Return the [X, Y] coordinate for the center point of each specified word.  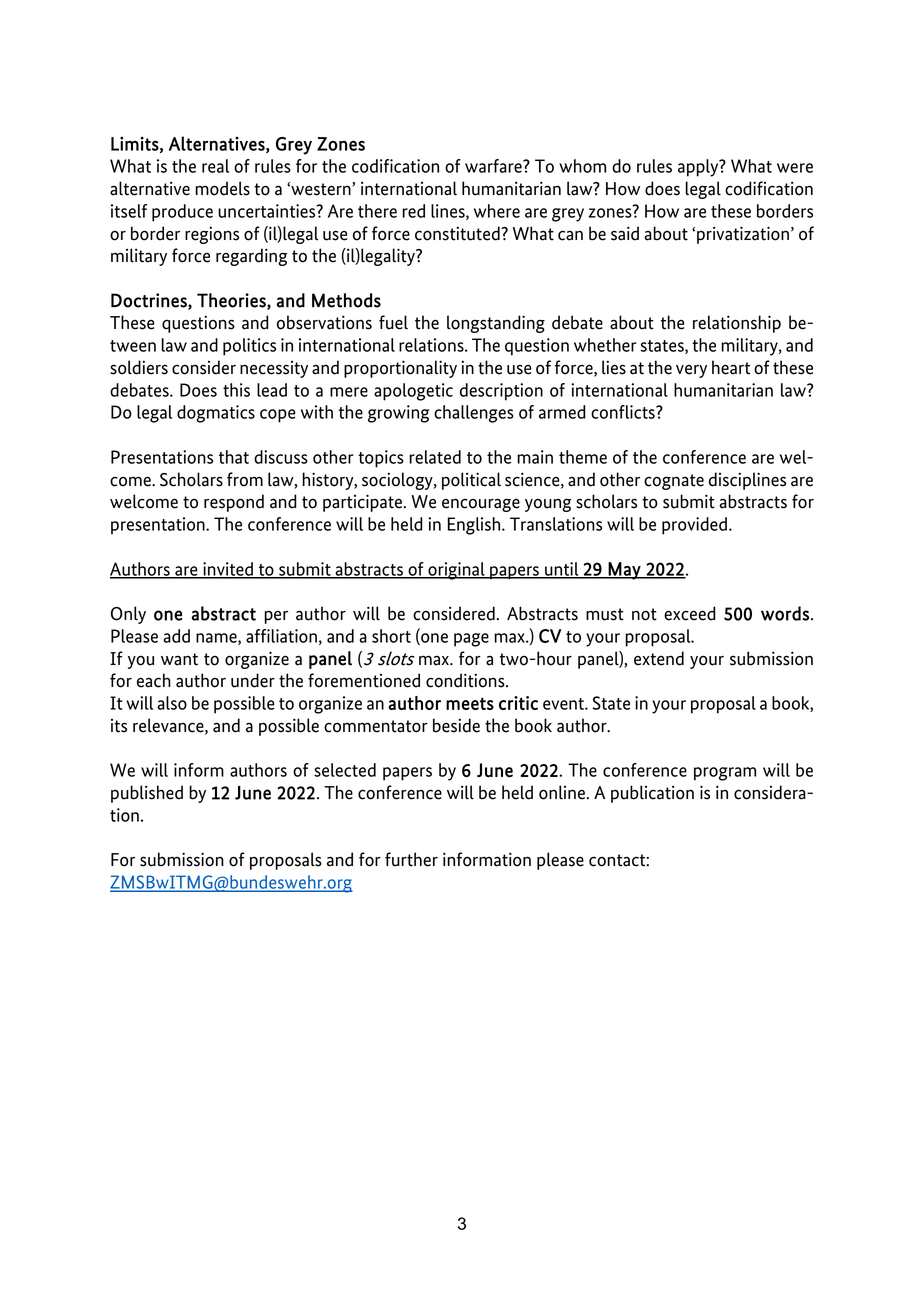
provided [694, 526]
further [411, 859]
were [795, 168]
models [222, 188]
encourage [481, 505]
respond [234, 503]
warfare [494, 166]
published [147, 794]
